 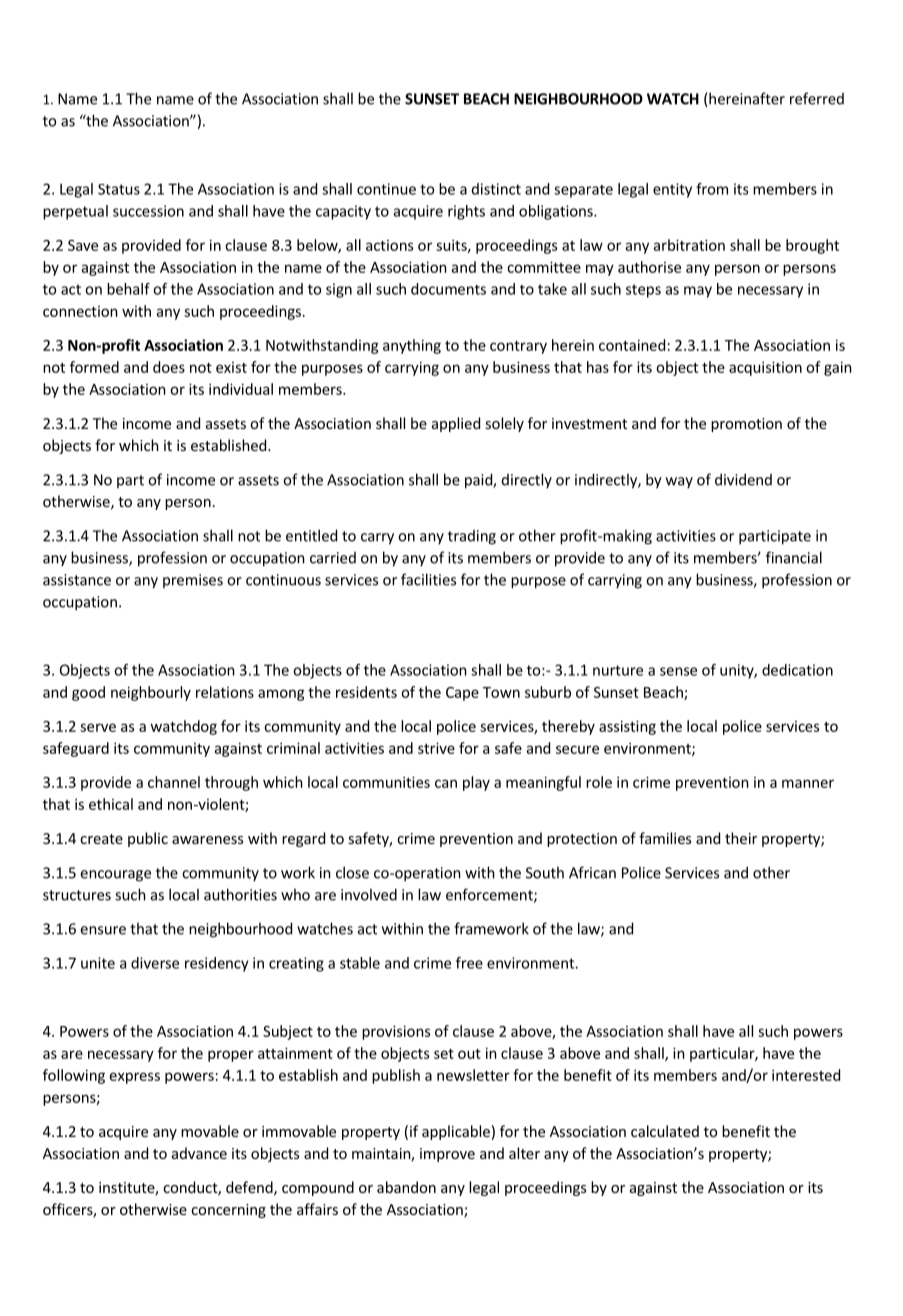 What do you see at coordinates (447, 1155) in the image?
I see `improve` at bounding box center [447, 1155].
